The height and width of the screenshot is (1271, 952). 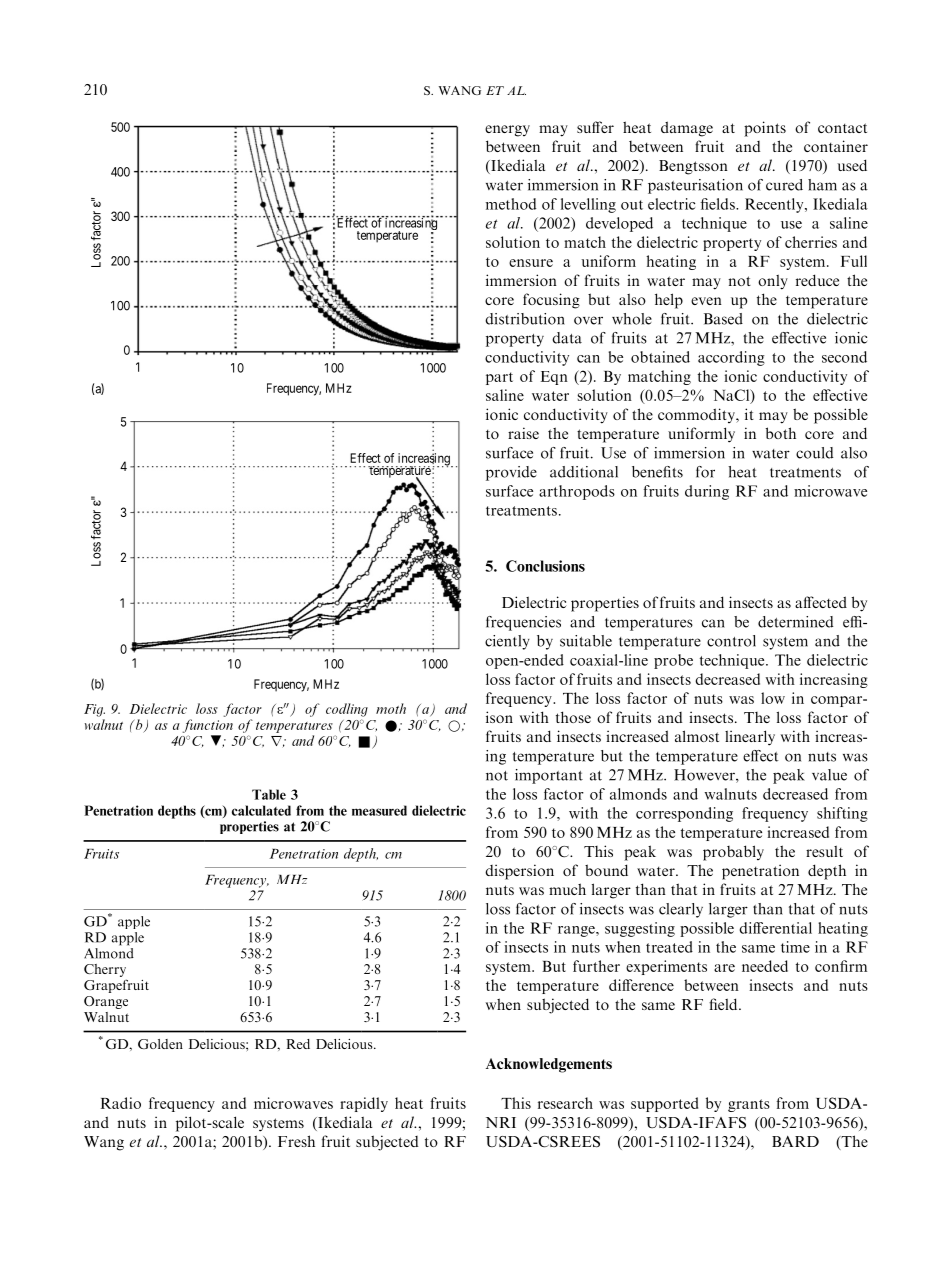 What do you see at coordinates (523, 623) in the screenshot?
I see `frequencies` at bounding box center [523, 623].
